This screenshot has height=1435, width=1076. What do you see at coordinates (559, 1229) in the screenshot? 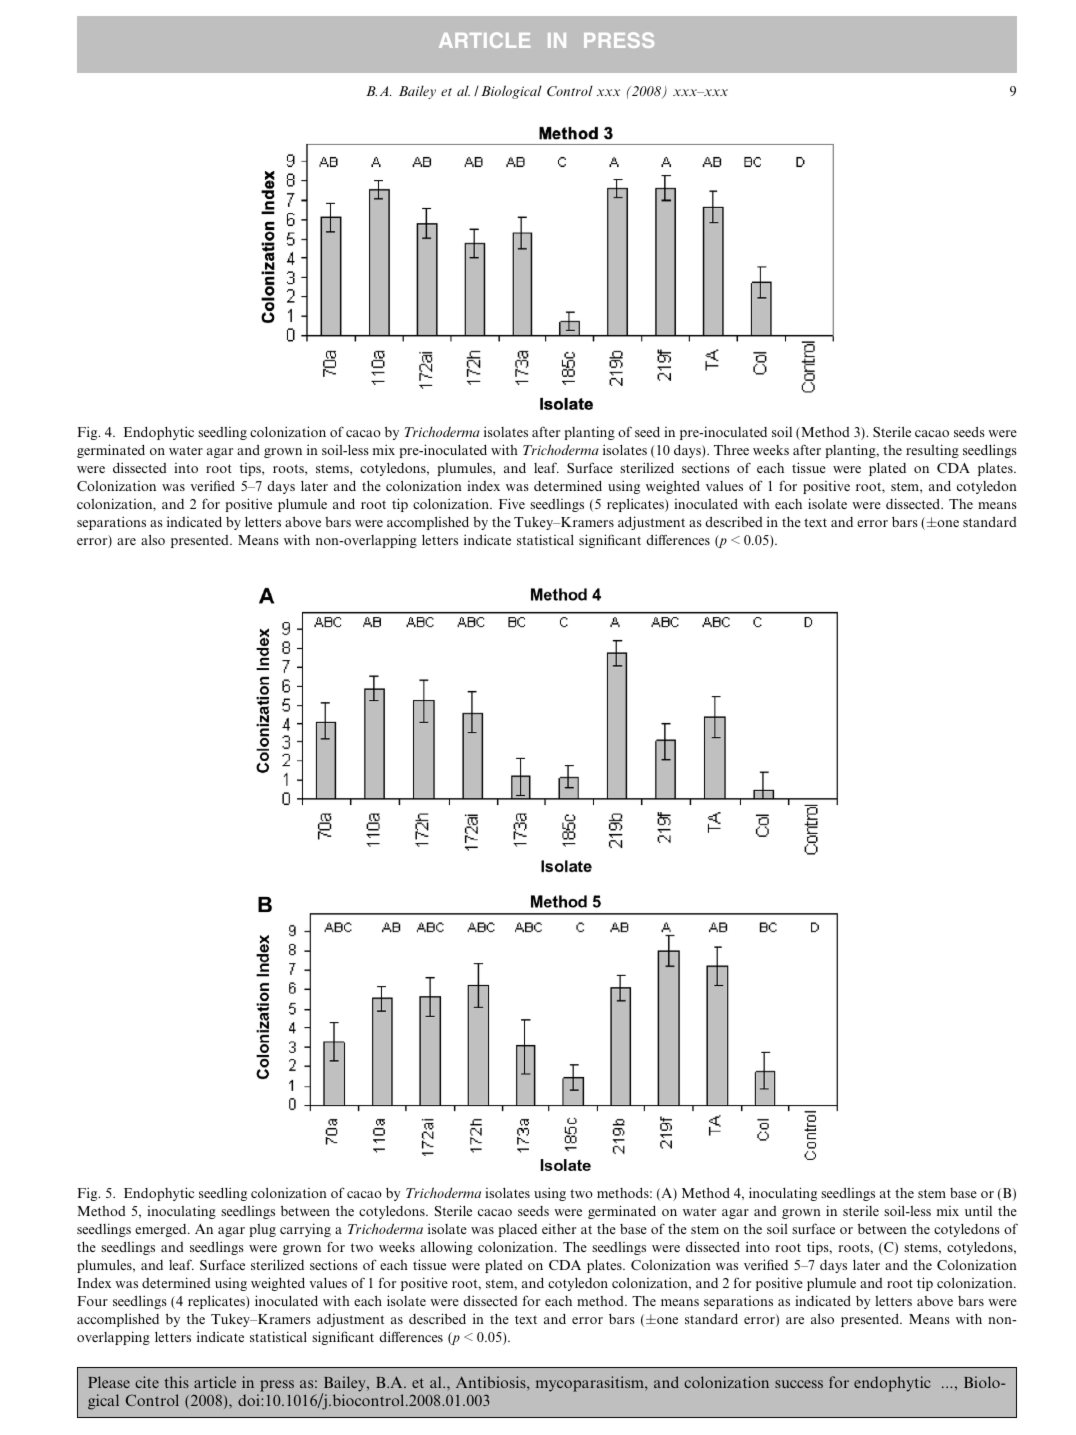
I see `either` at bounding box center [559, 1229].
